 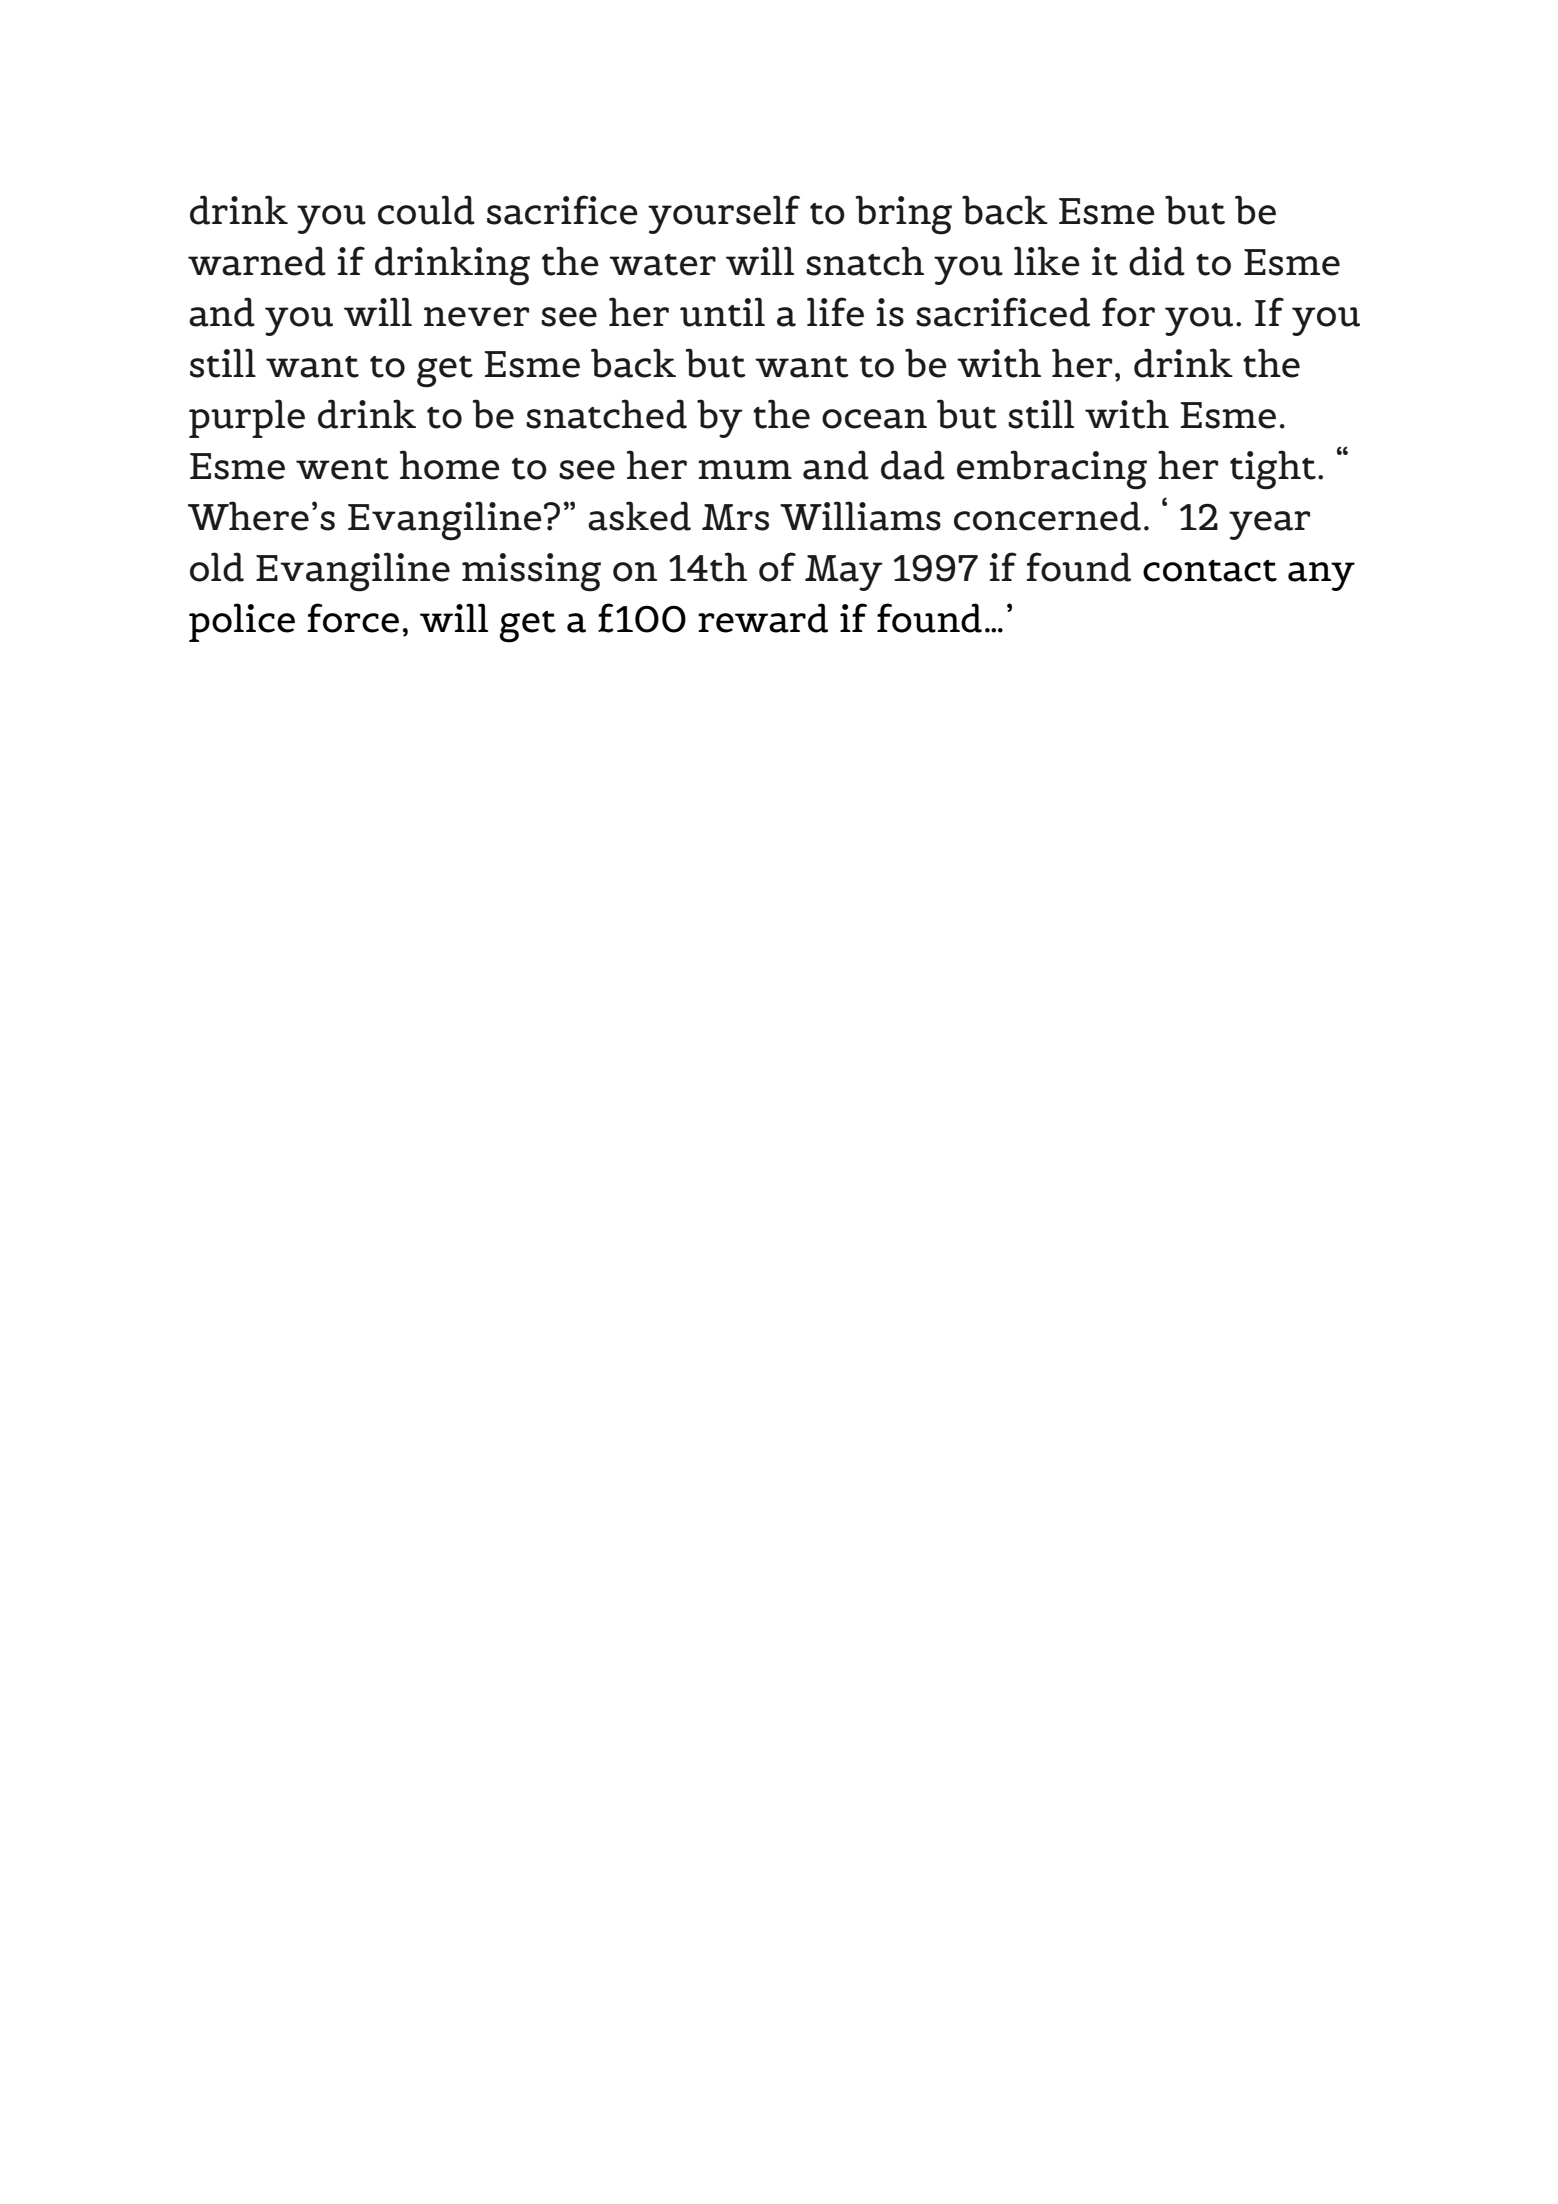 What do you see at coordinates (353, 618) in the page?
I see `force` at bounding box center [353, 618].
